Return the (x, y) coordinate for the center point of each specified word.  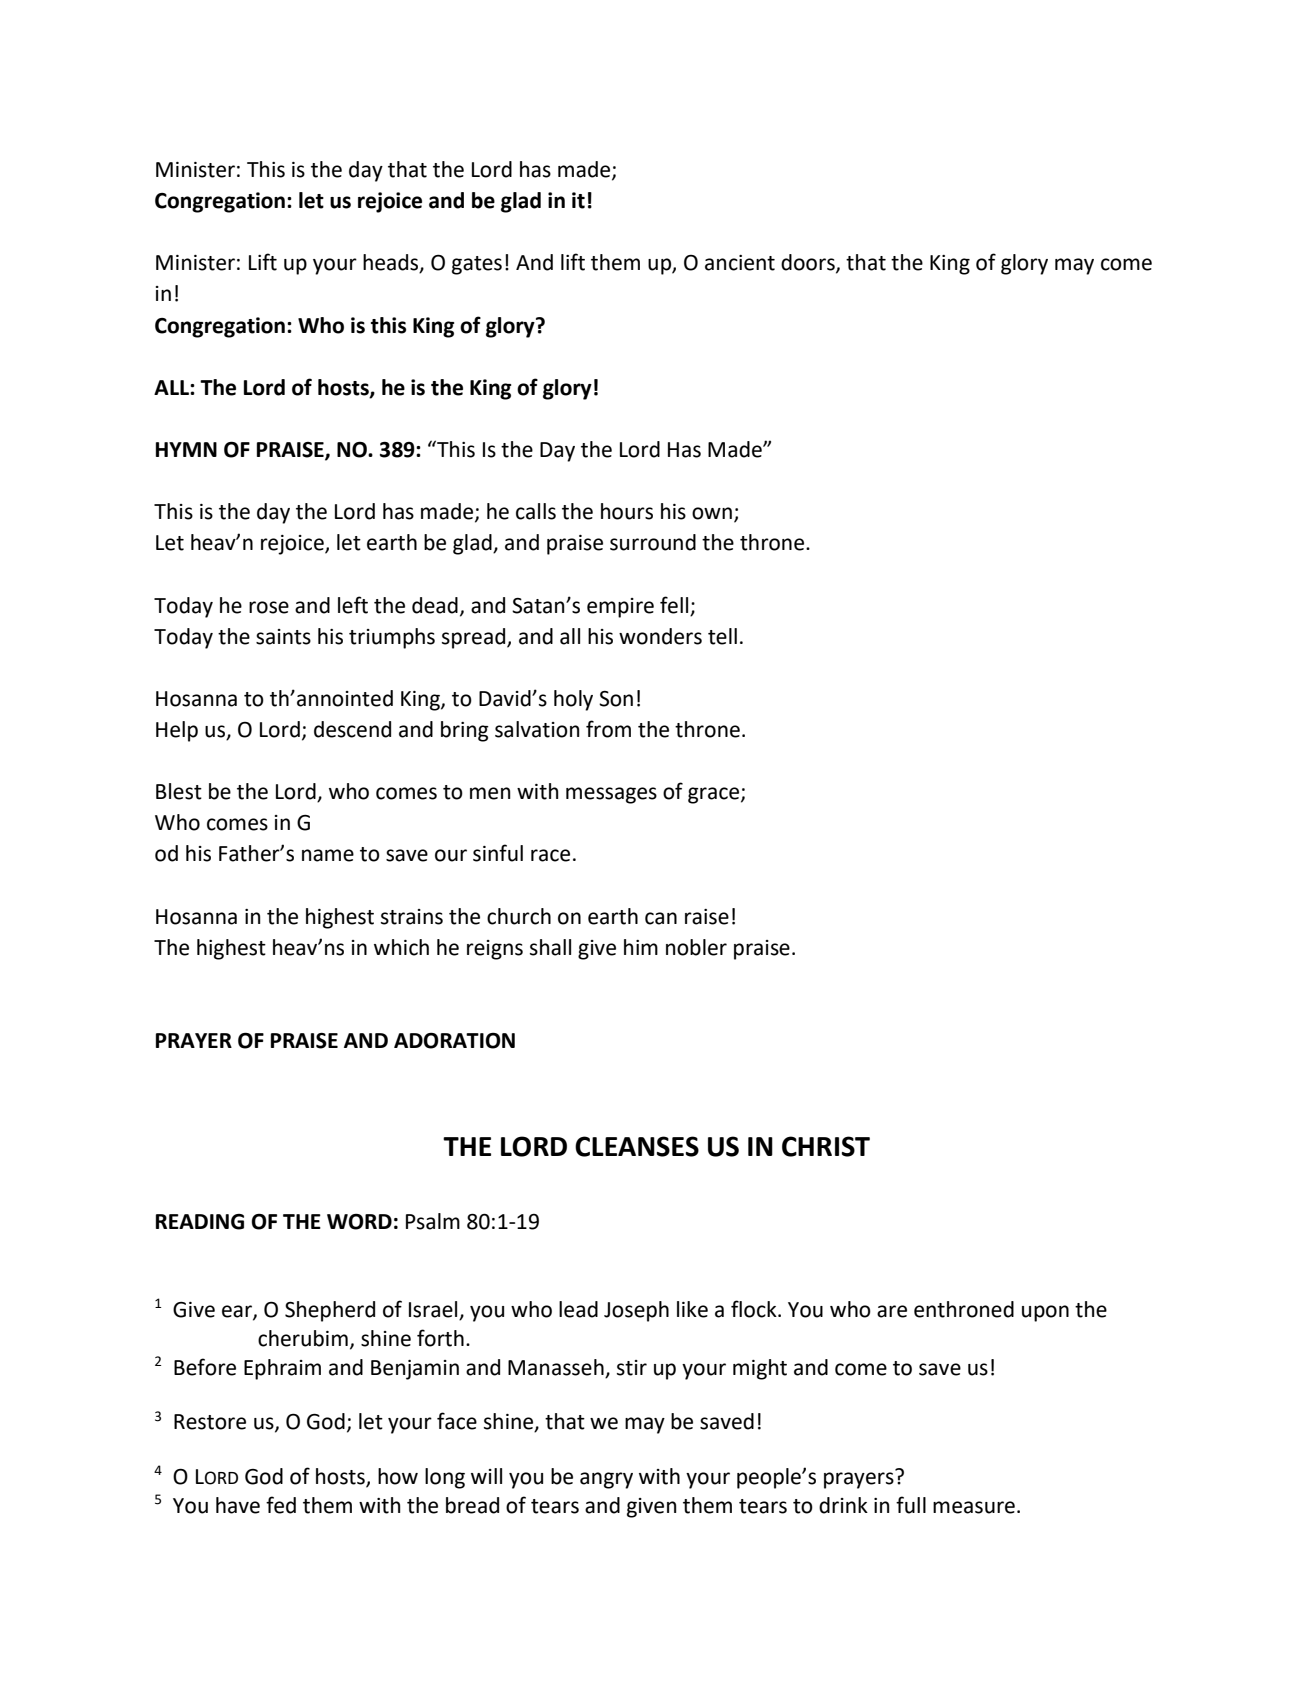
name (328, 855)
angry (606, 1480)
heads (392, 263)
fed (281, 1505)
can (661, 918)
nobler (696, 947)
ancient (740, 263)
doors (809, 263)
